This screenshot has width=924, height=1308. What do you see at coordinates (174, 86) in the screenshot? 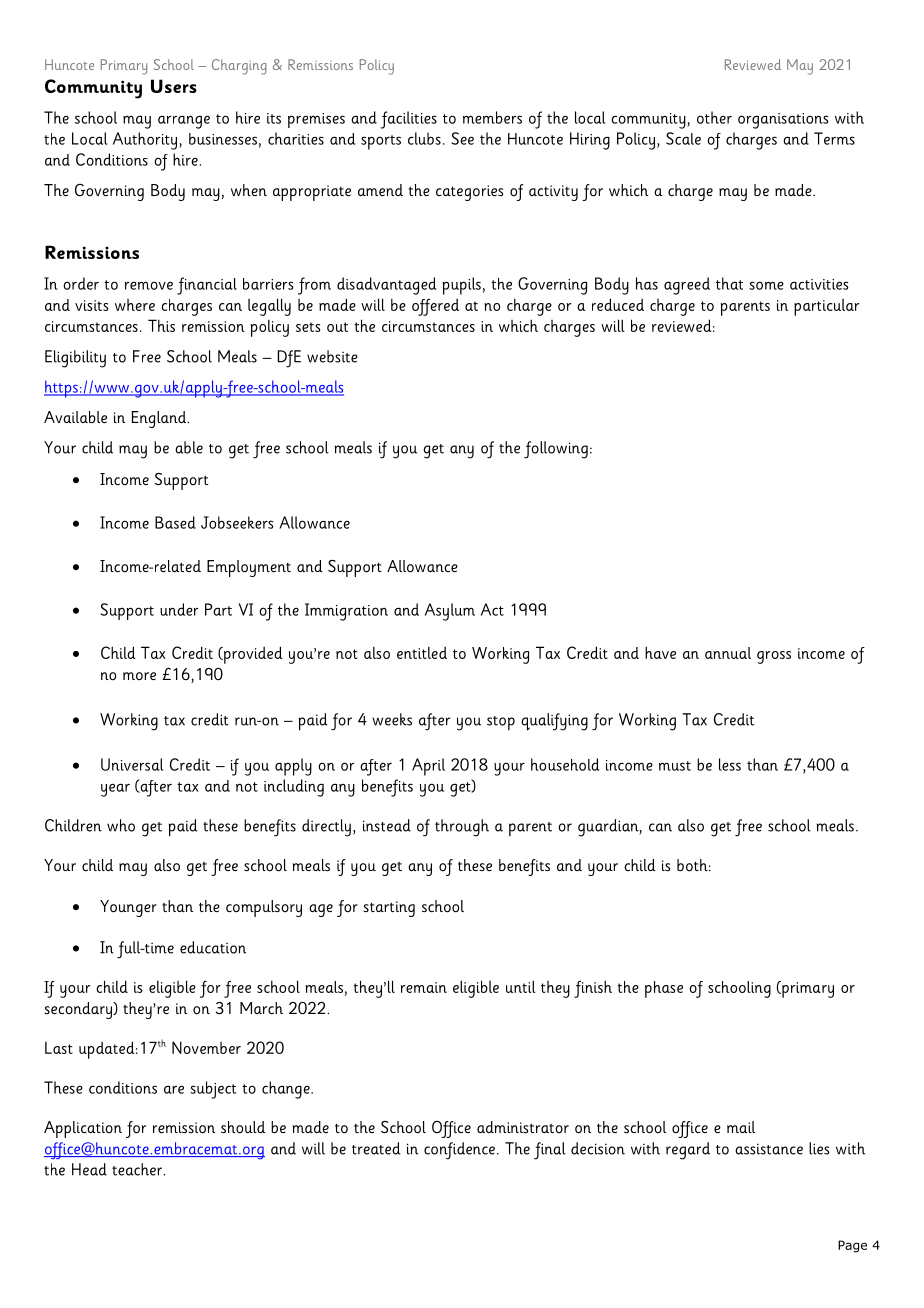
I see `Users` at bounding box center [174, 86].
